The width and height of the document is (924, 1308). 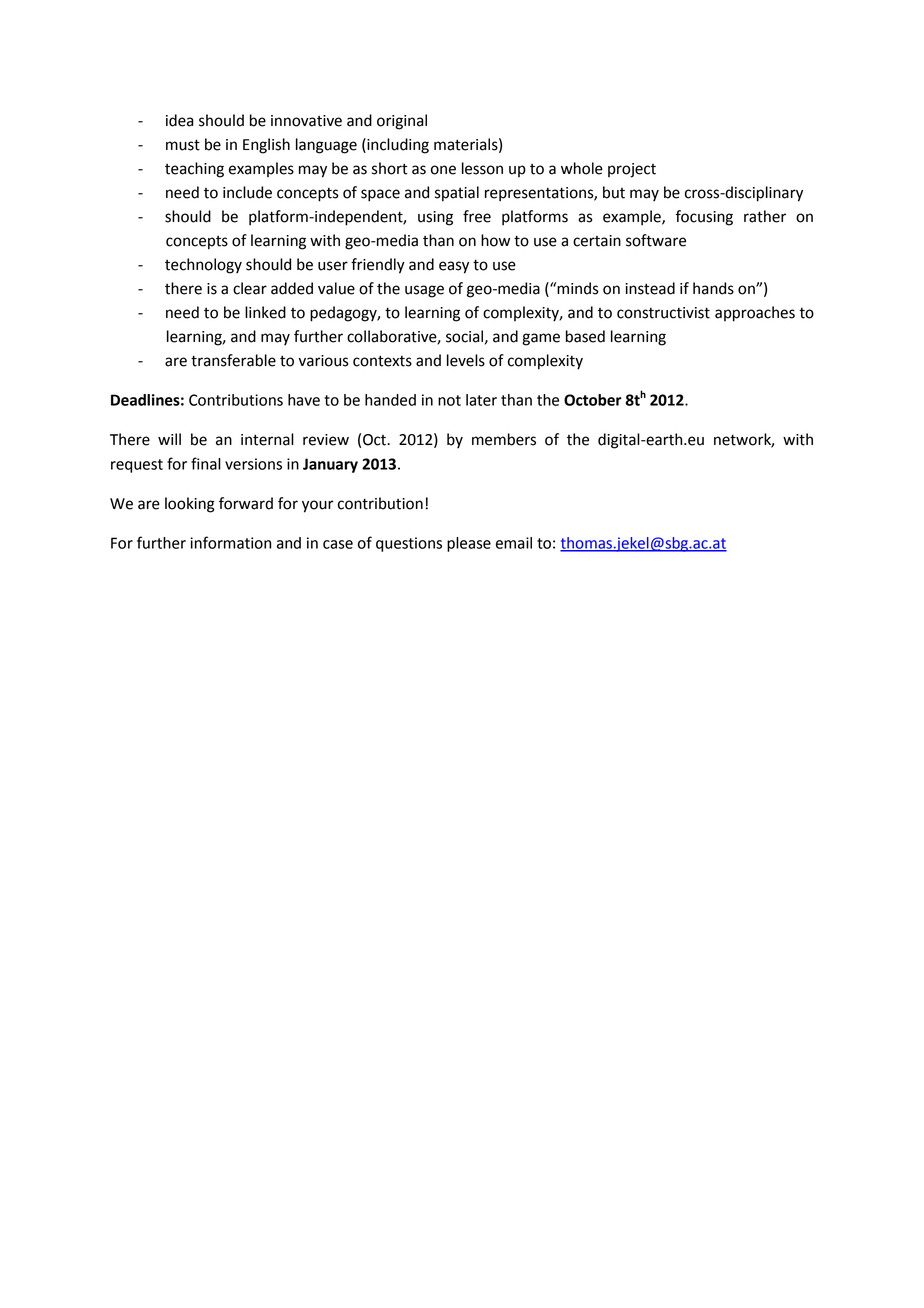 What do you see at coordinates (183, 145) in the document?
I see `must` at bounding box center [183, 145].
